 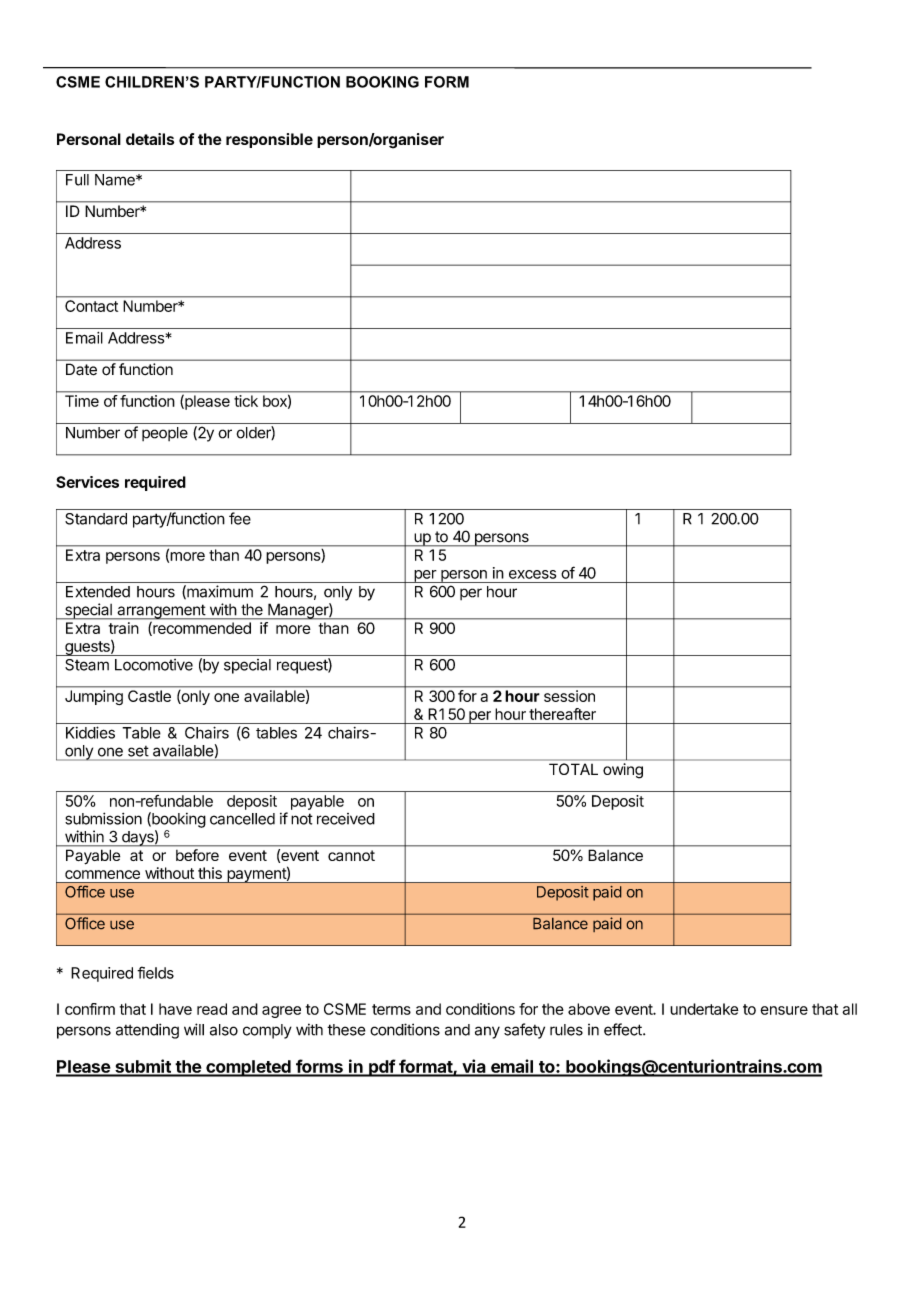 What do you see at coordinates (150, 139) in the page?
I see `details` at bounding box center [150, 139].
